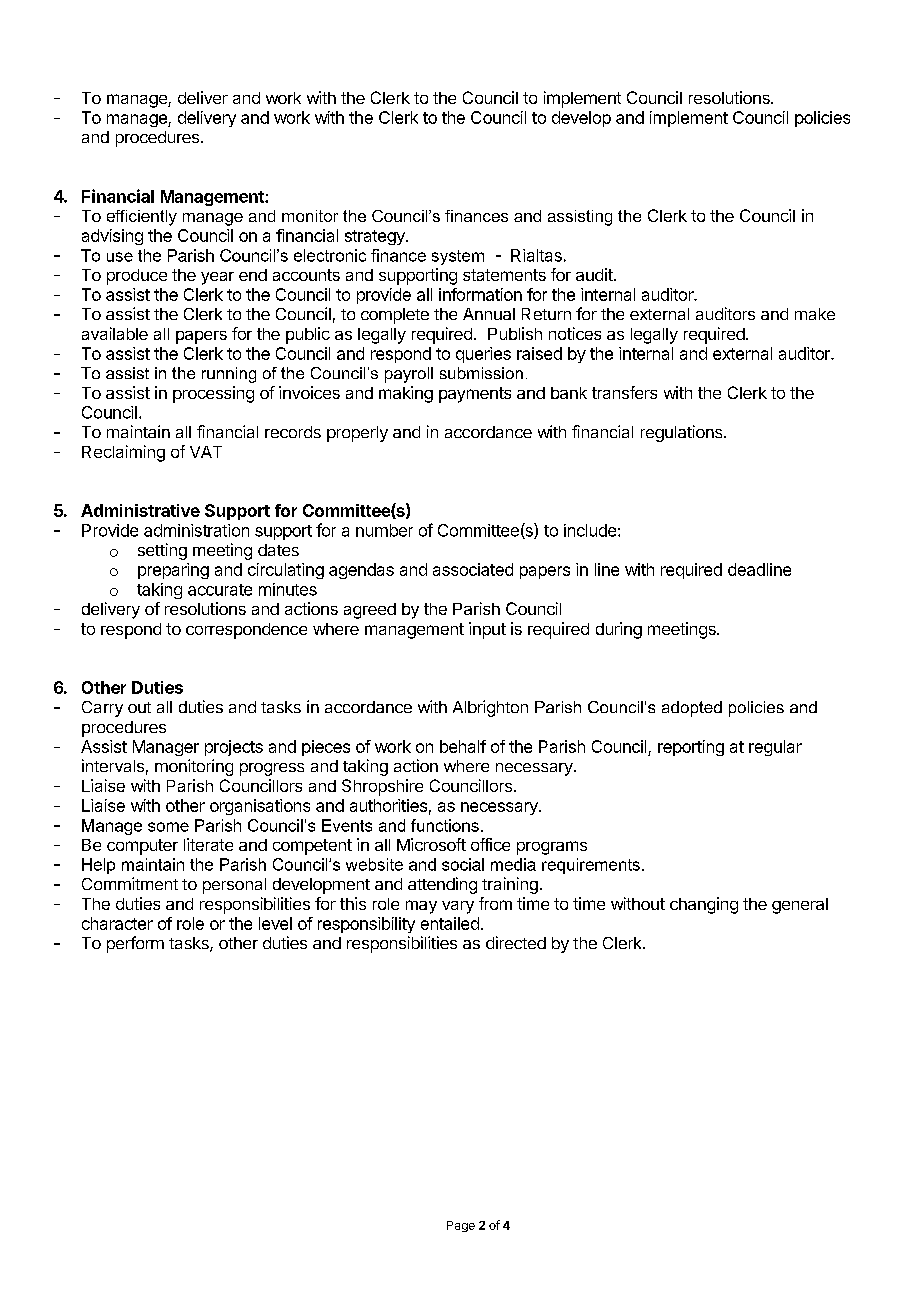  I want to click on changing, so click(704, 905).
